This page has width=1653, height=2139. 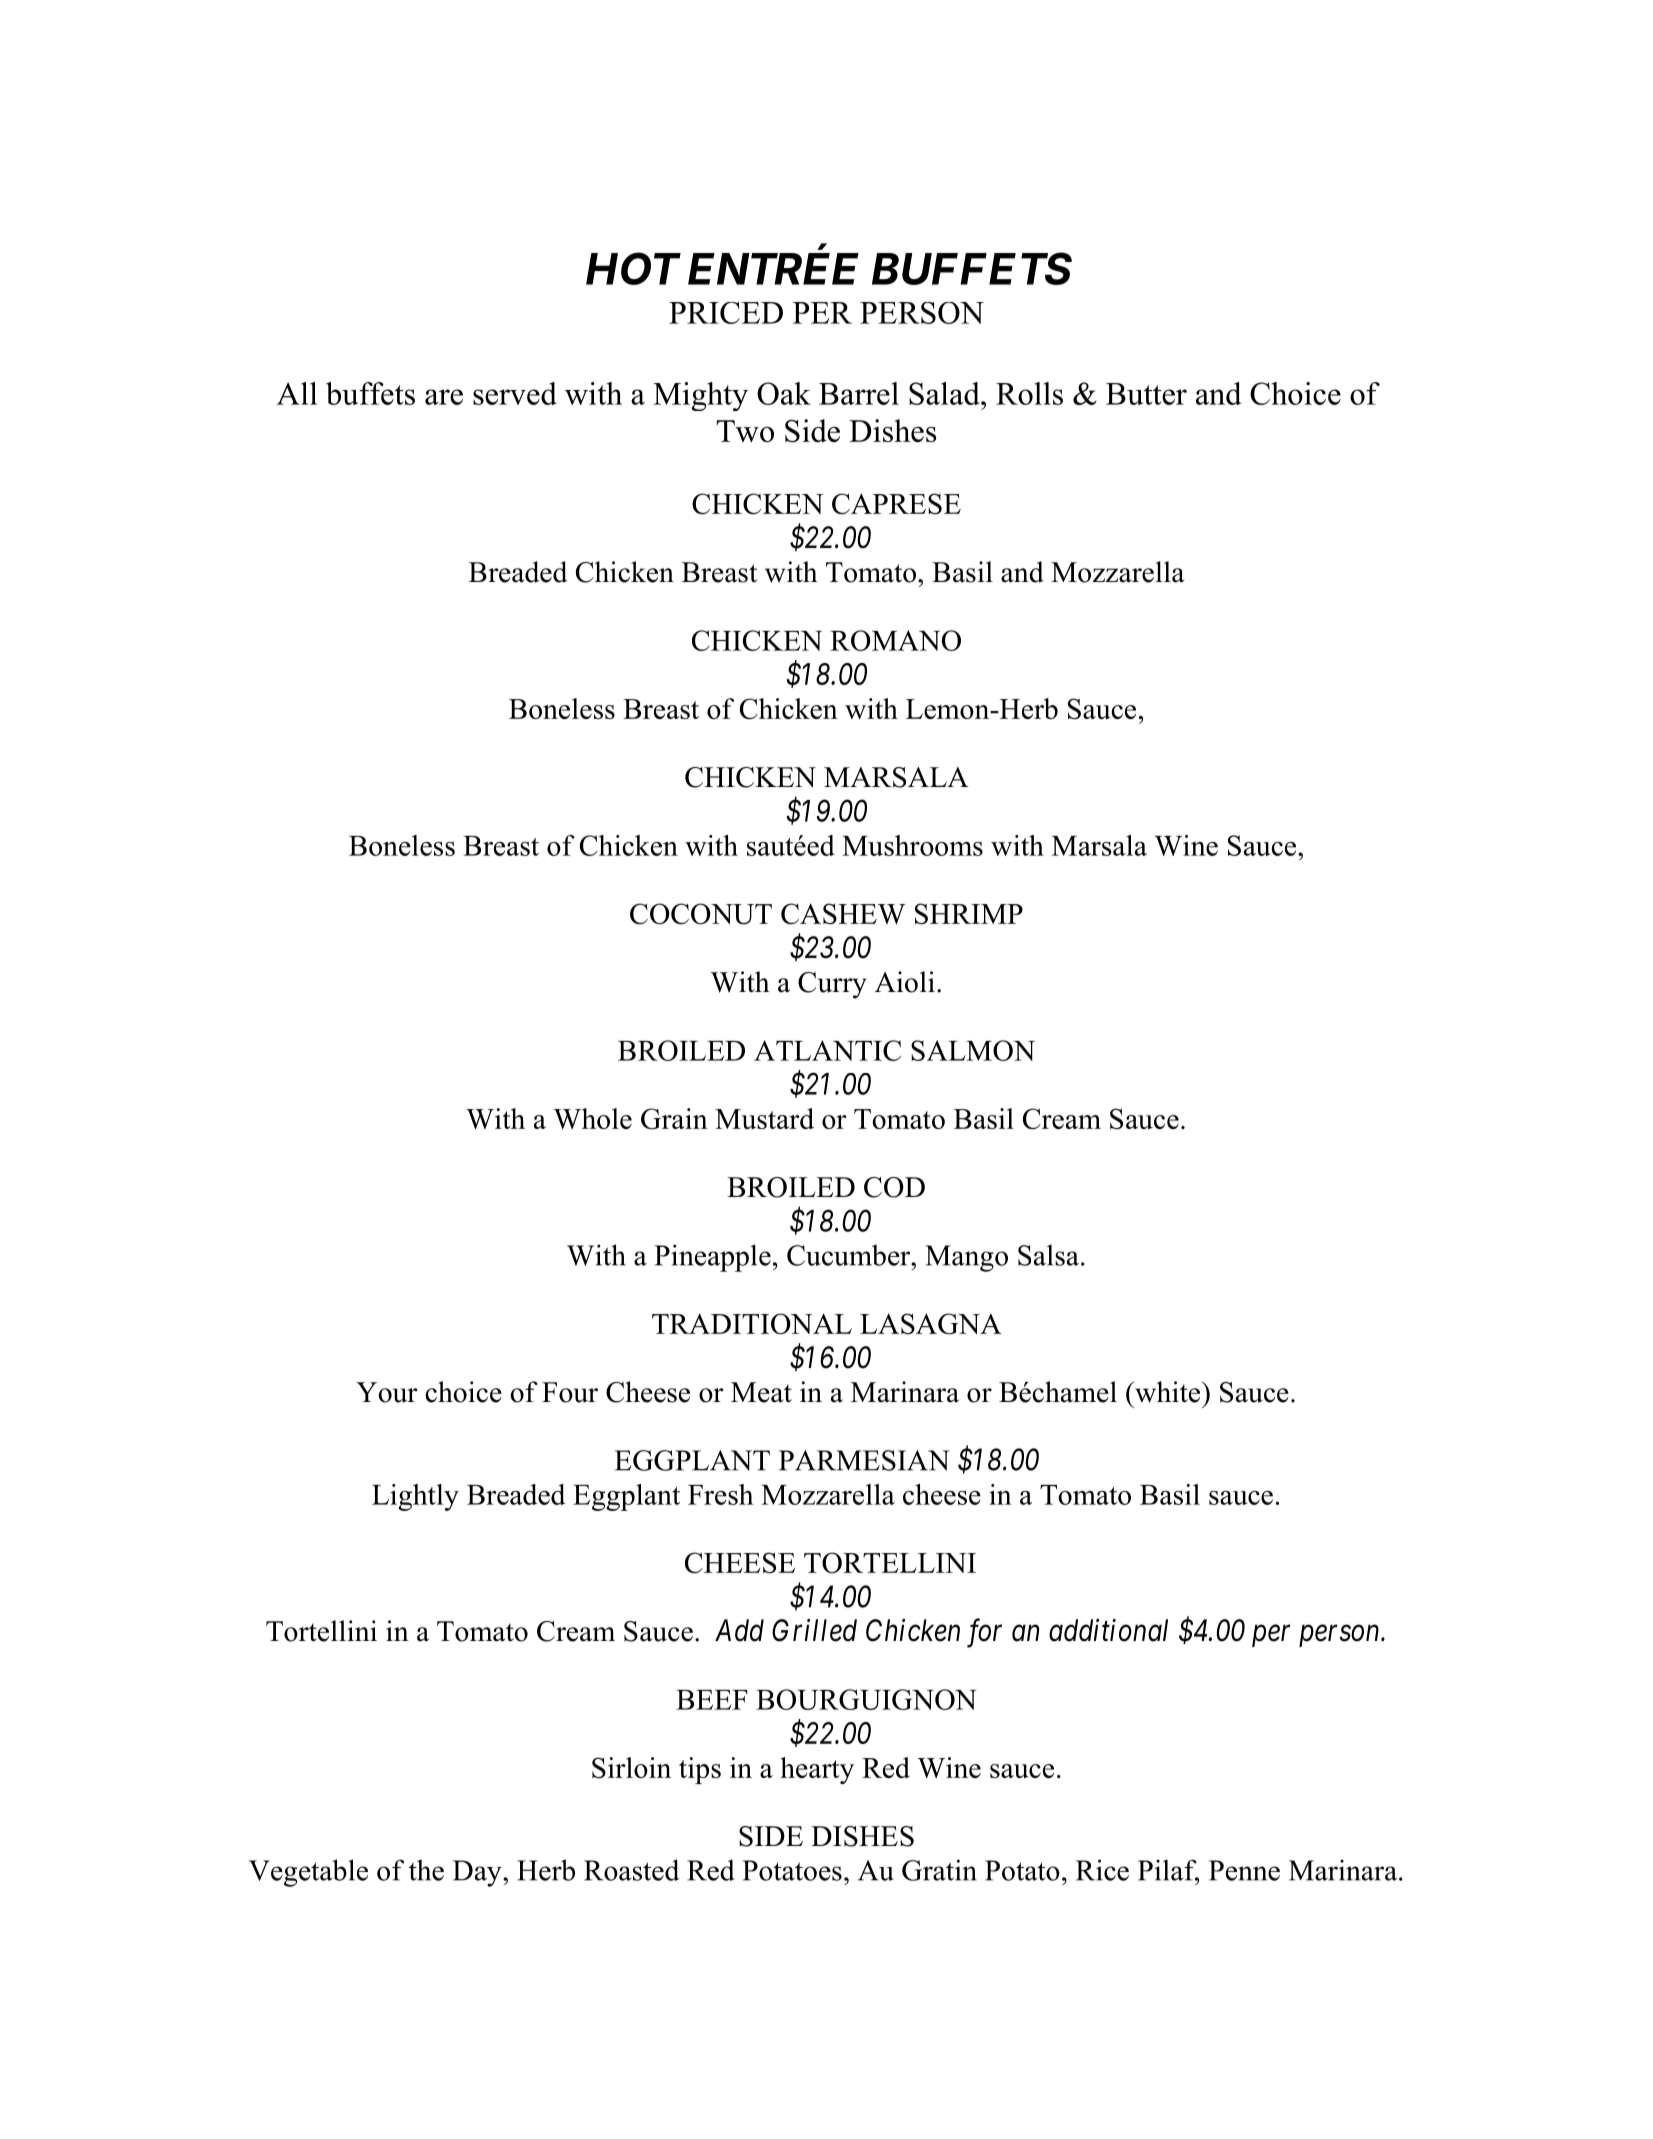 I want to click on ATLANTIC, so click(x=827, y=1050).
